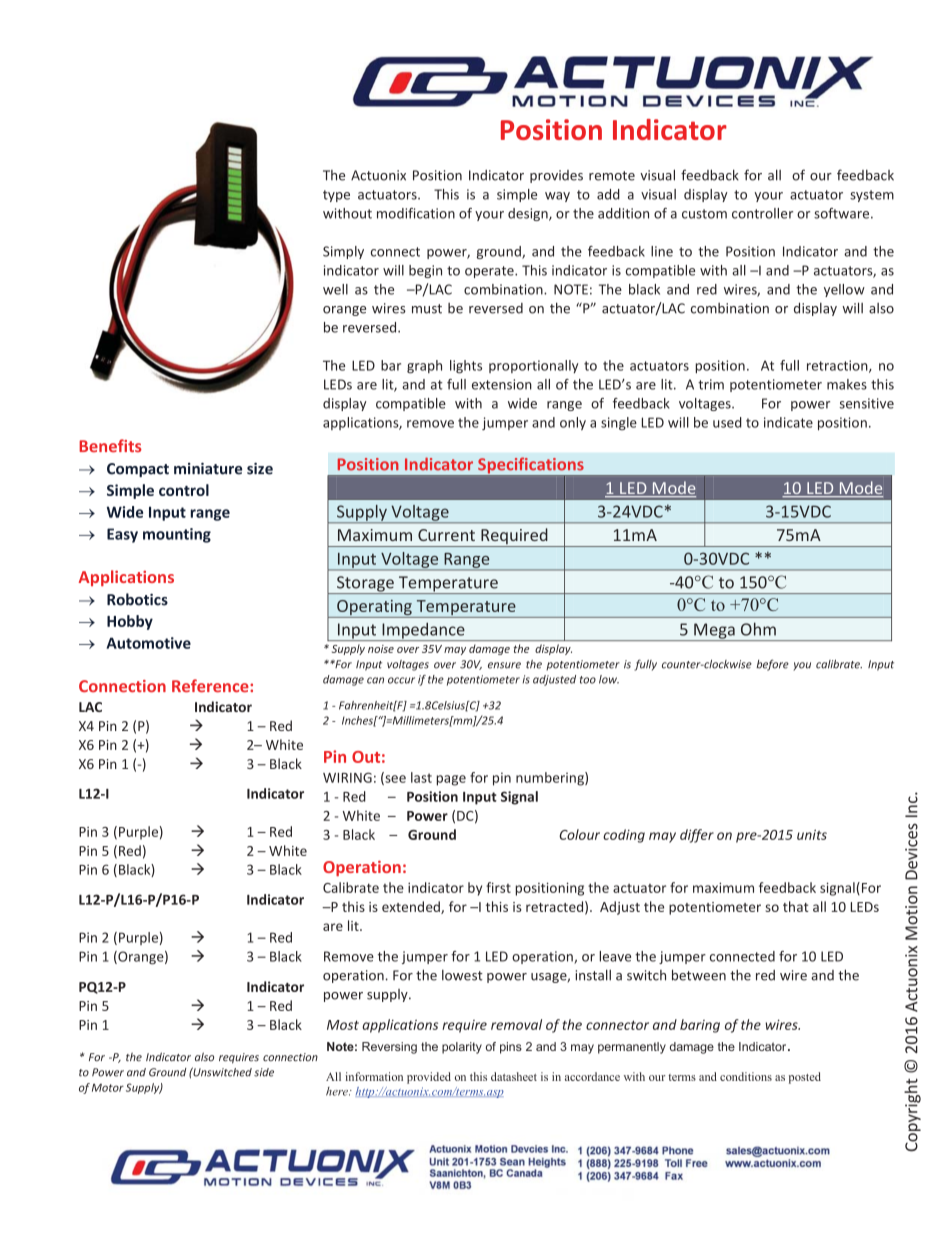  What do you see at coordinates (529, 214) in the screenshot?
I see `design` at bounding box center [529, 214].
